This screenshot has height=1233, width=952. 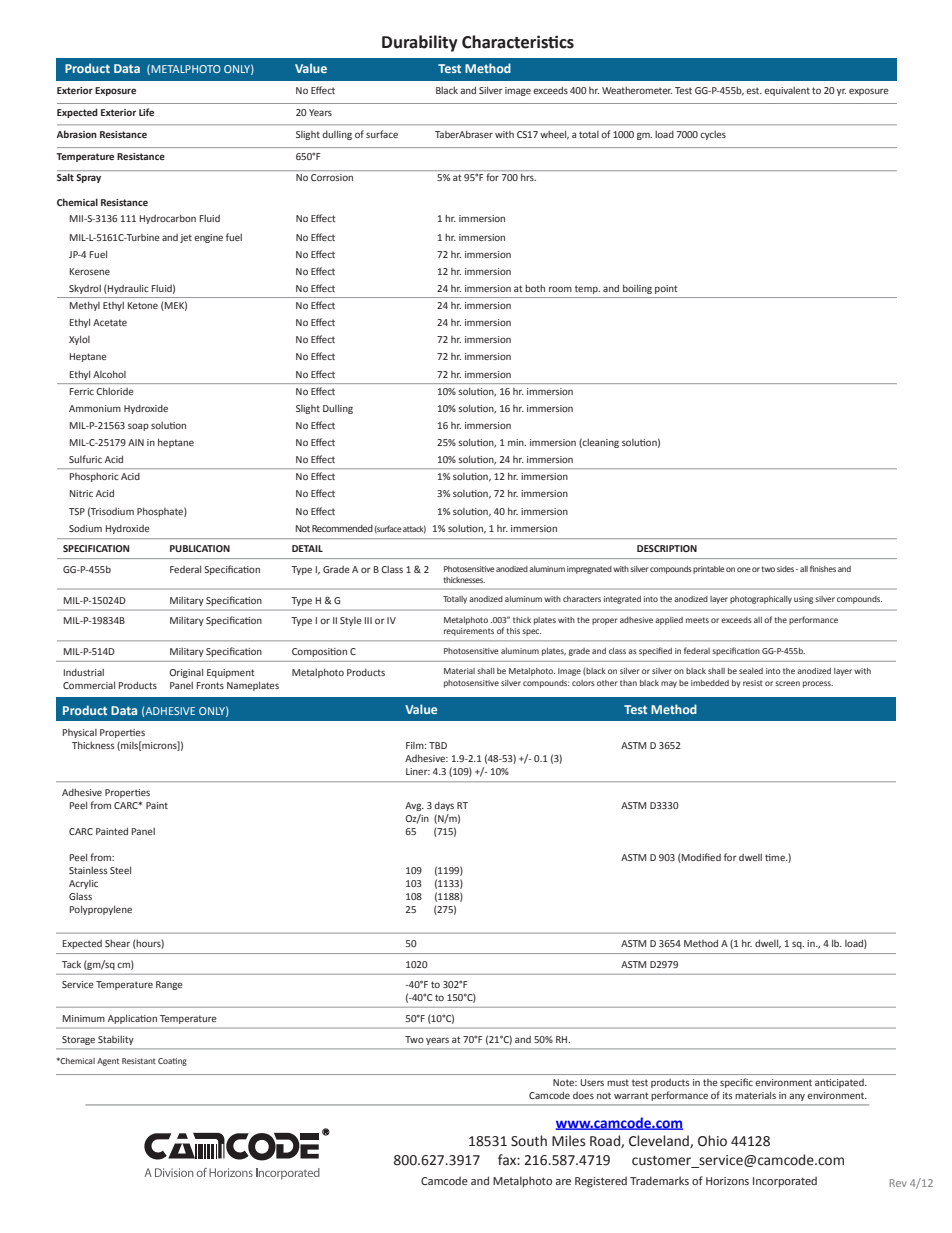 I want to click on Abrasion, so click(x=77, y=134).
